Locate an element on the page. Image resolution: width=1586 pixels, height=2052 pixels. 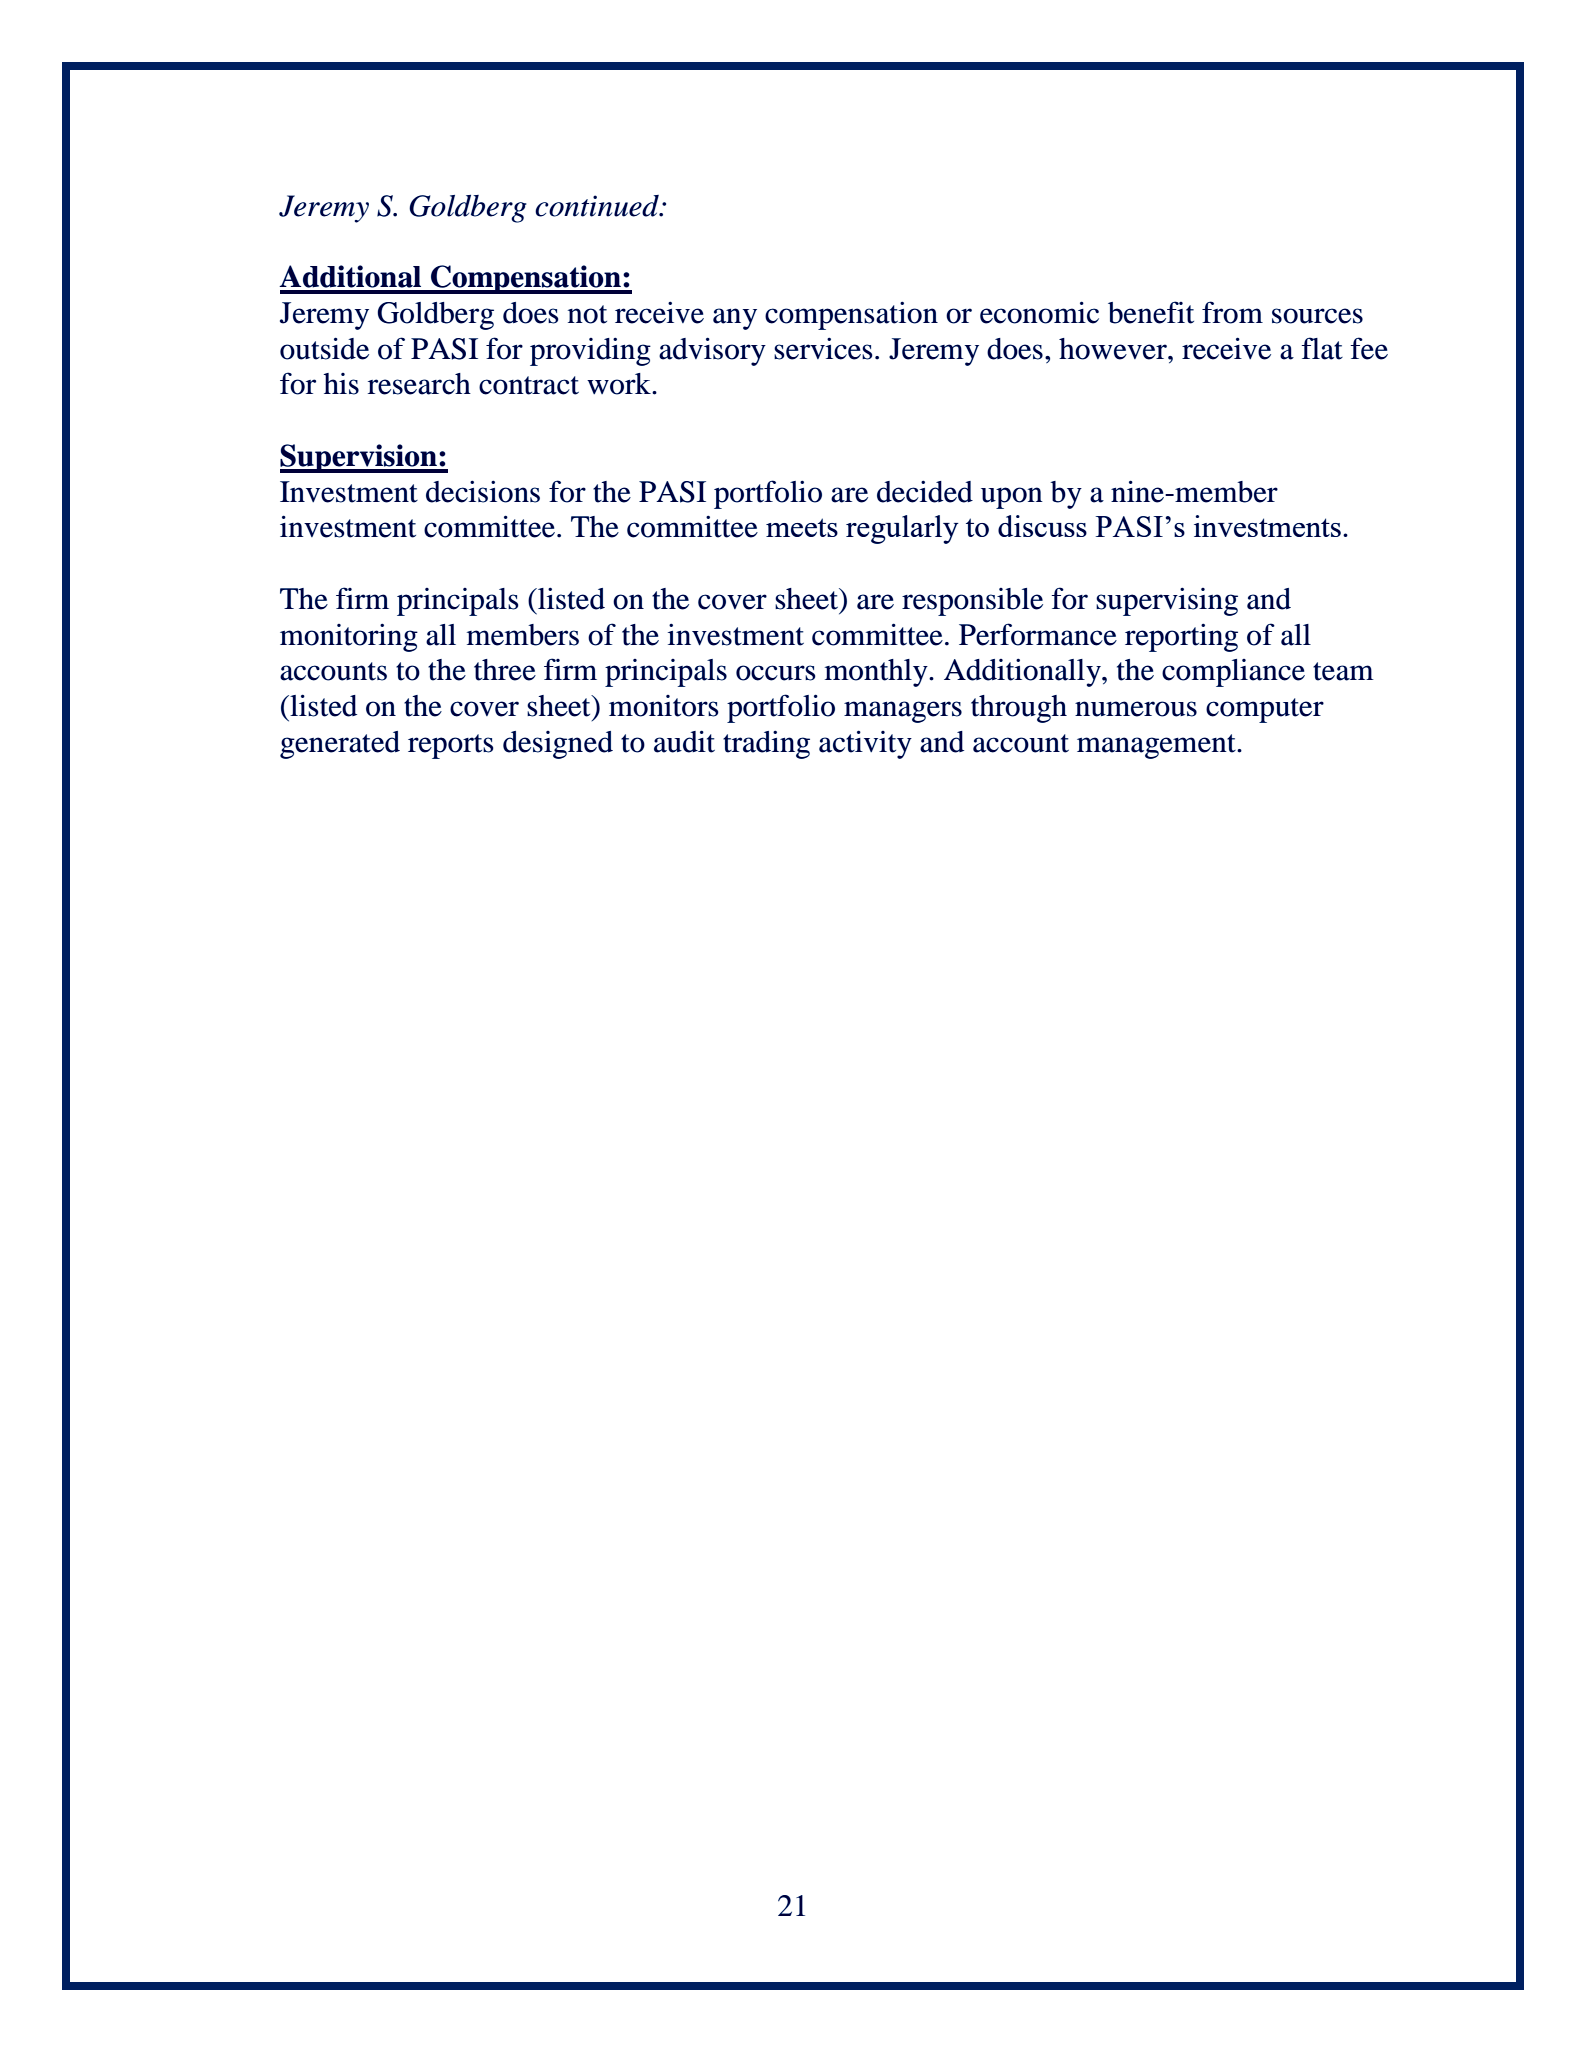
responsible is located at coordinates (972, 602).
